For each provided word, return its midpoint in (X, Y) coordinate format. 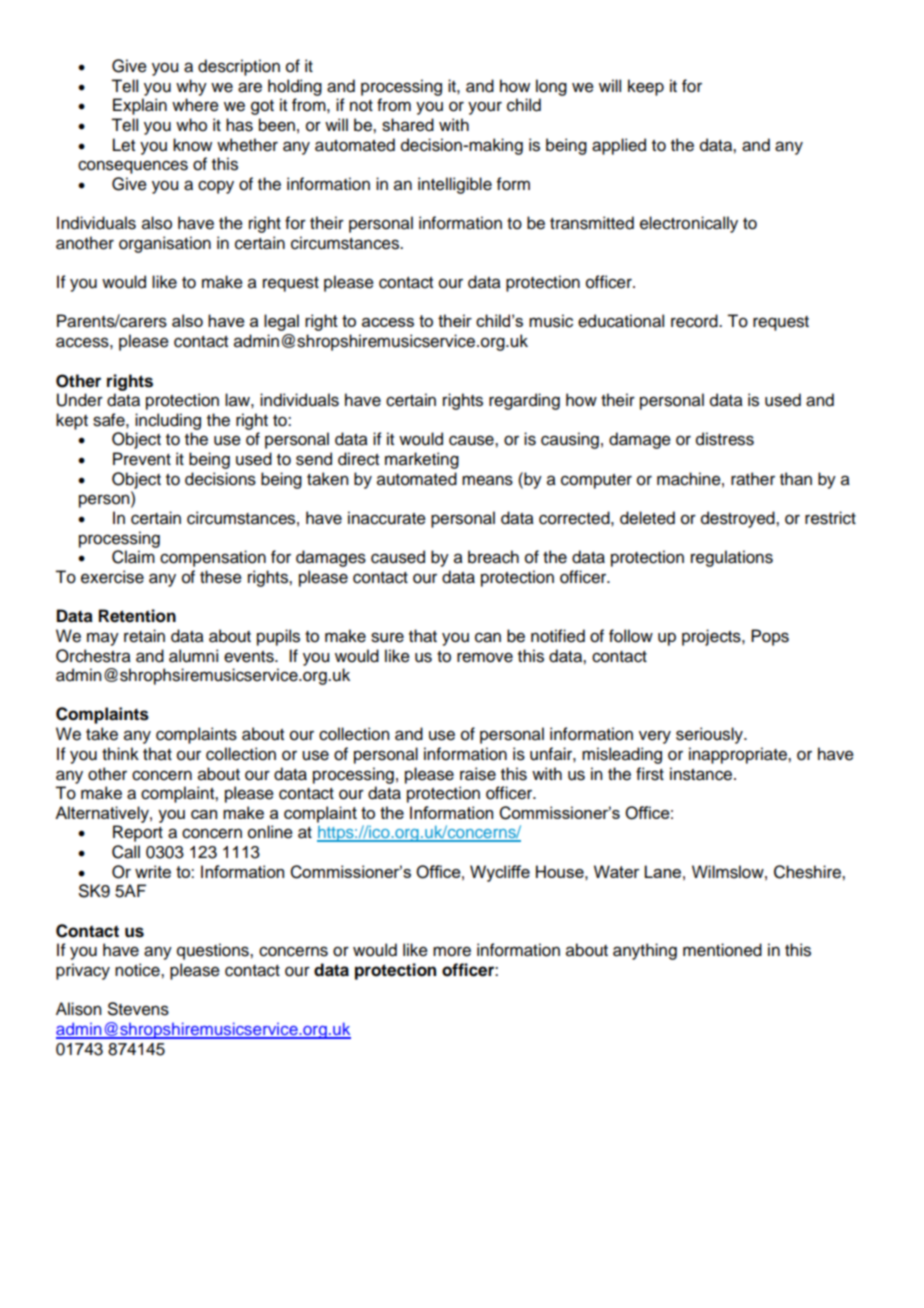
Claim (133, 557)
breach (493, 557)
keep (646, 87)
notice (138, 970)
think (120, 753)
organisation (165, 244)
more (452, 951)
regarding (524, 401)
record (695, 321)
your (485, 108)
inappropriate (739, 755)
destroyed (739, 519)
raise (478, 774)
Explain (140, 106)
